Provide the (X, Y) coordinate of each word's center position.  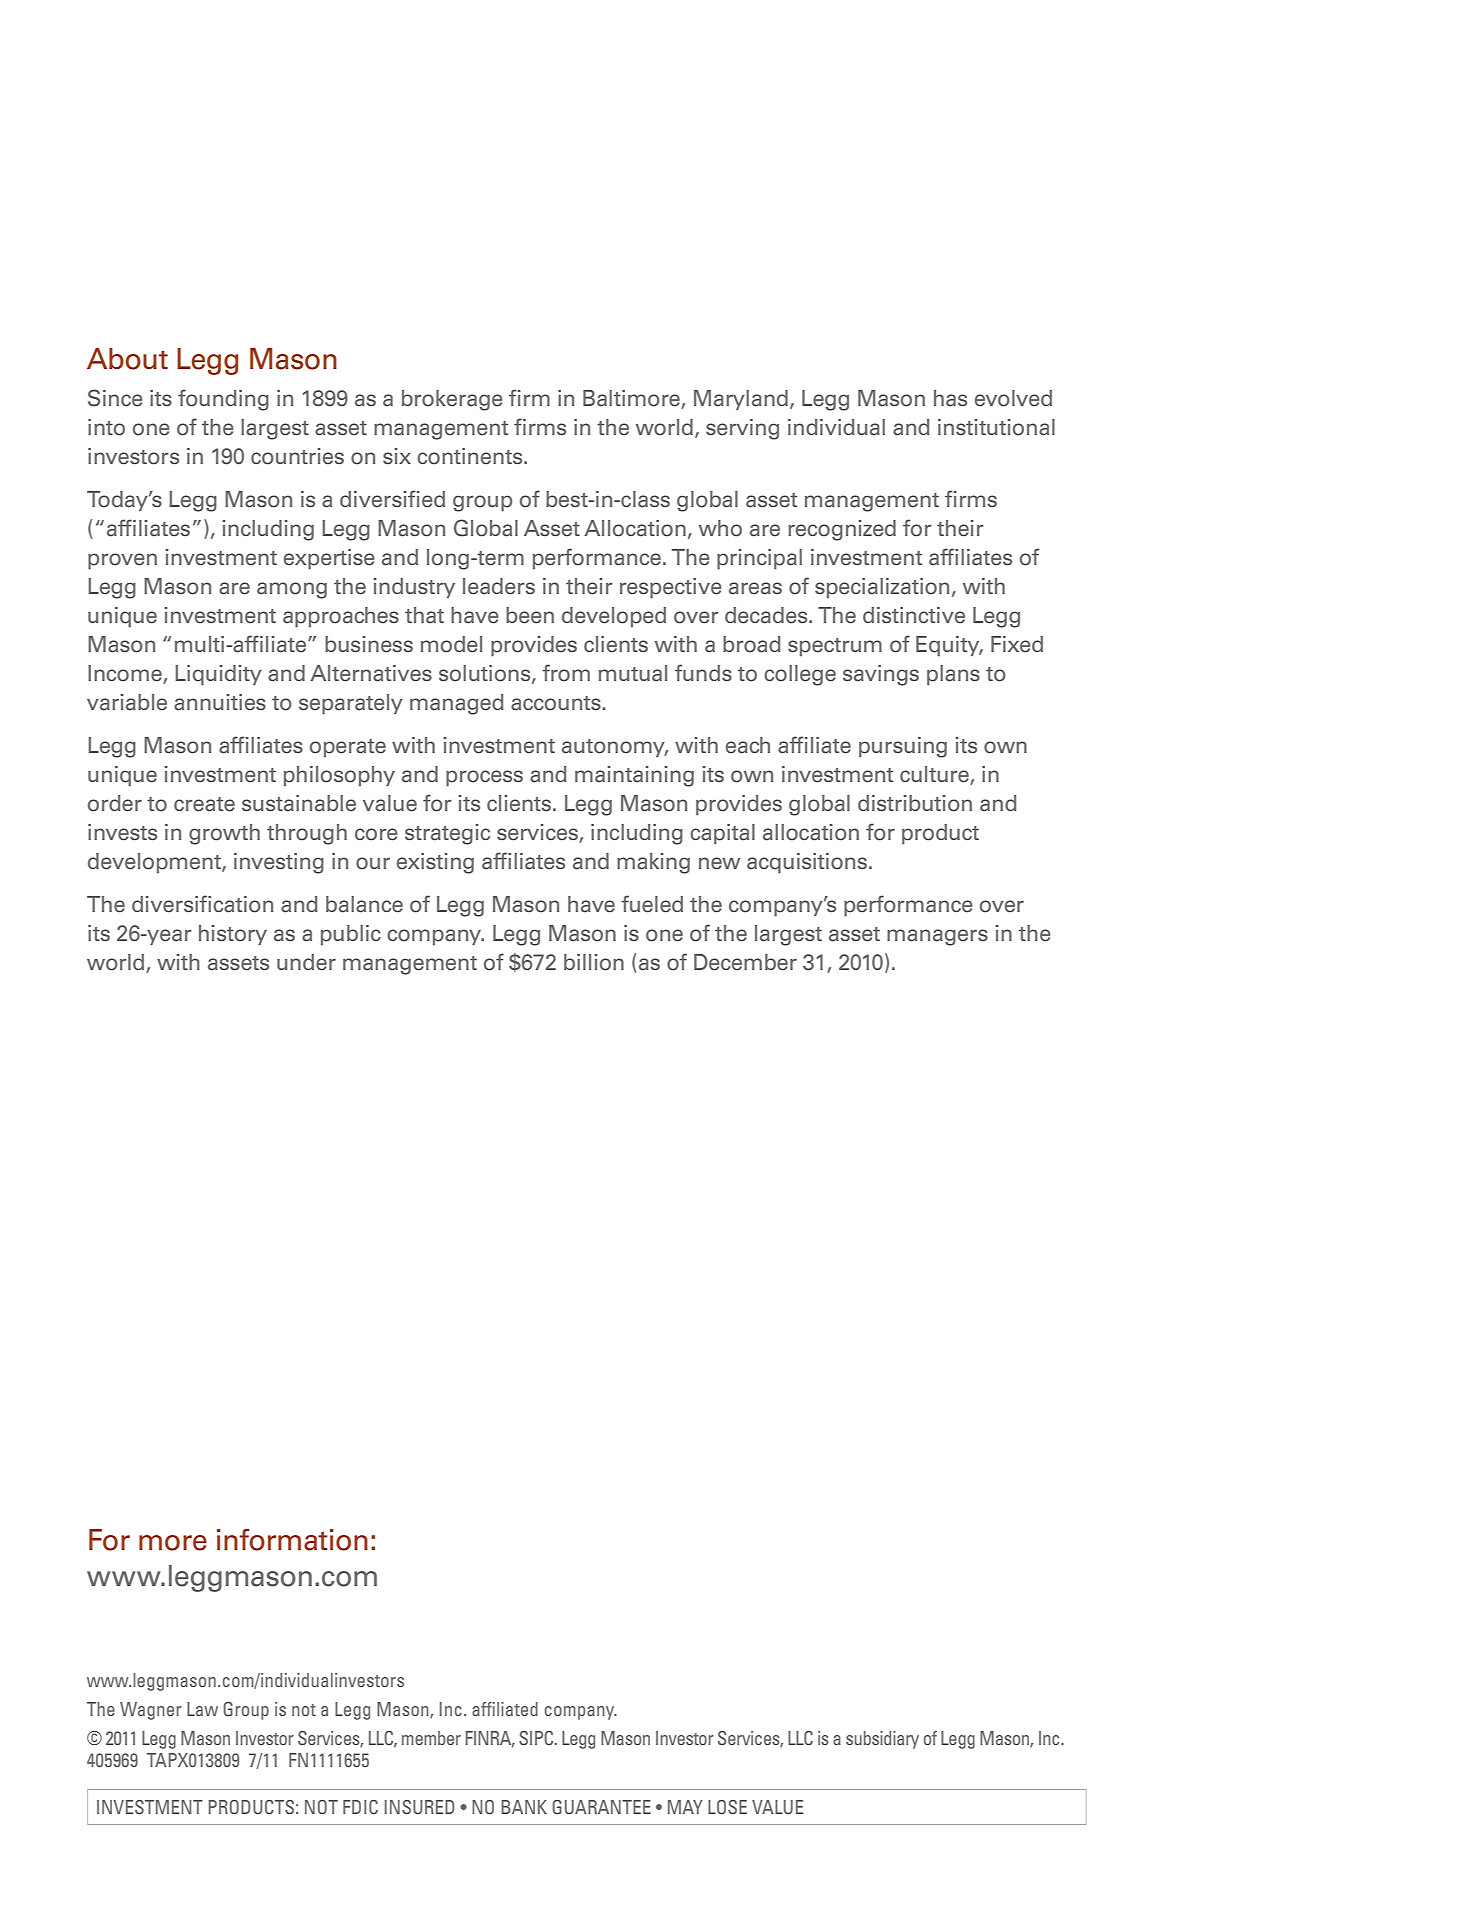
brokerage (452, 400)
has (950, 398)
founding (223, 400)
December (745, 962)
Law (202, 1709)
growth (224, 834)
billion (594, 962)
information (292, 1540)
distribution (915, 803)
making (653, 863)
